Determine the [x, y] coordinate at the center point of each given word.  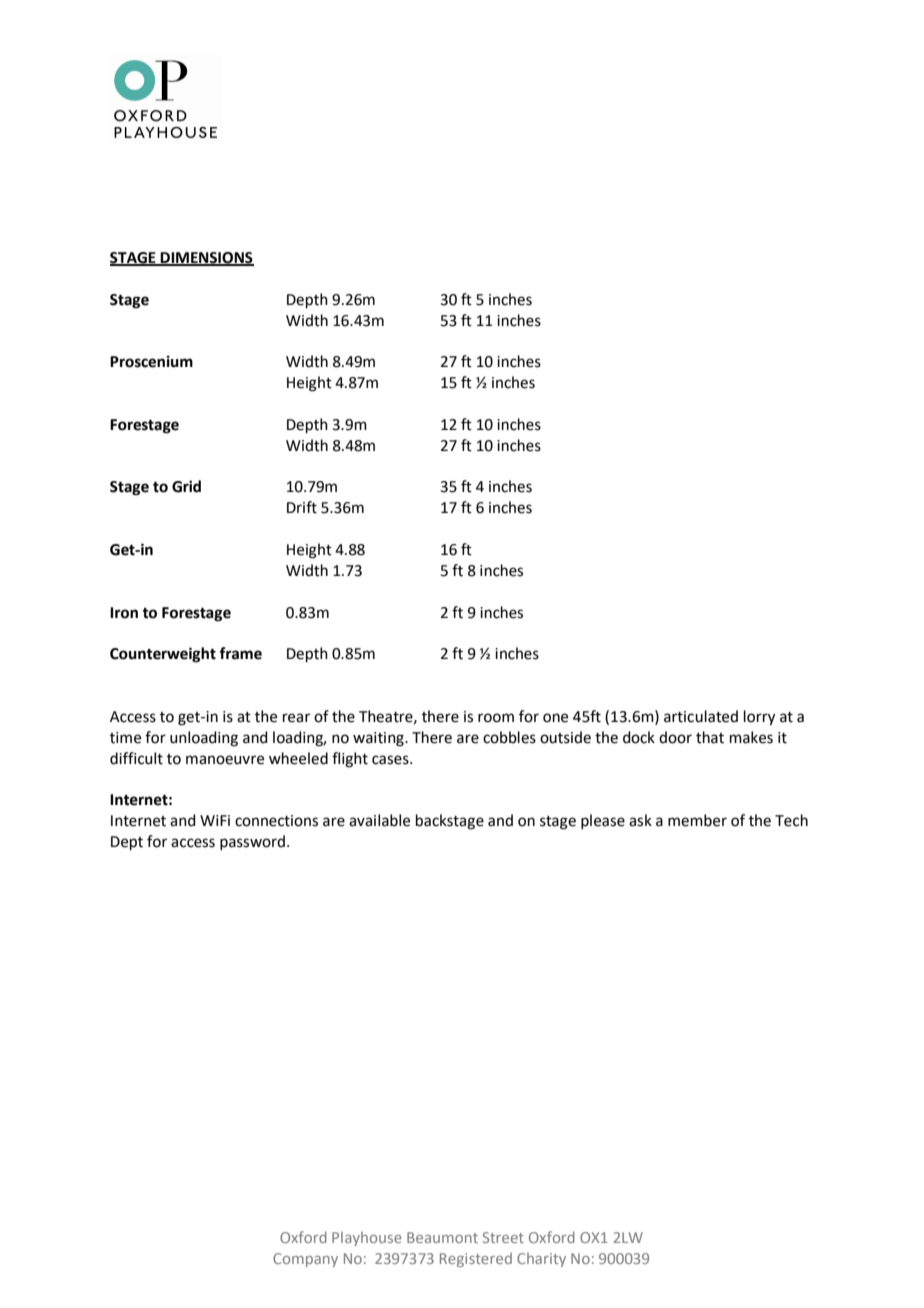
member [697, 820]
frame [240, 653]
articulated [701, 716]
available [379, 820]
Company [305, 1260]
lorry [759, 718]
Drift [302, 507]
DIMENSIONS [206, 259]
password [252, 842]
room [496, 718]
